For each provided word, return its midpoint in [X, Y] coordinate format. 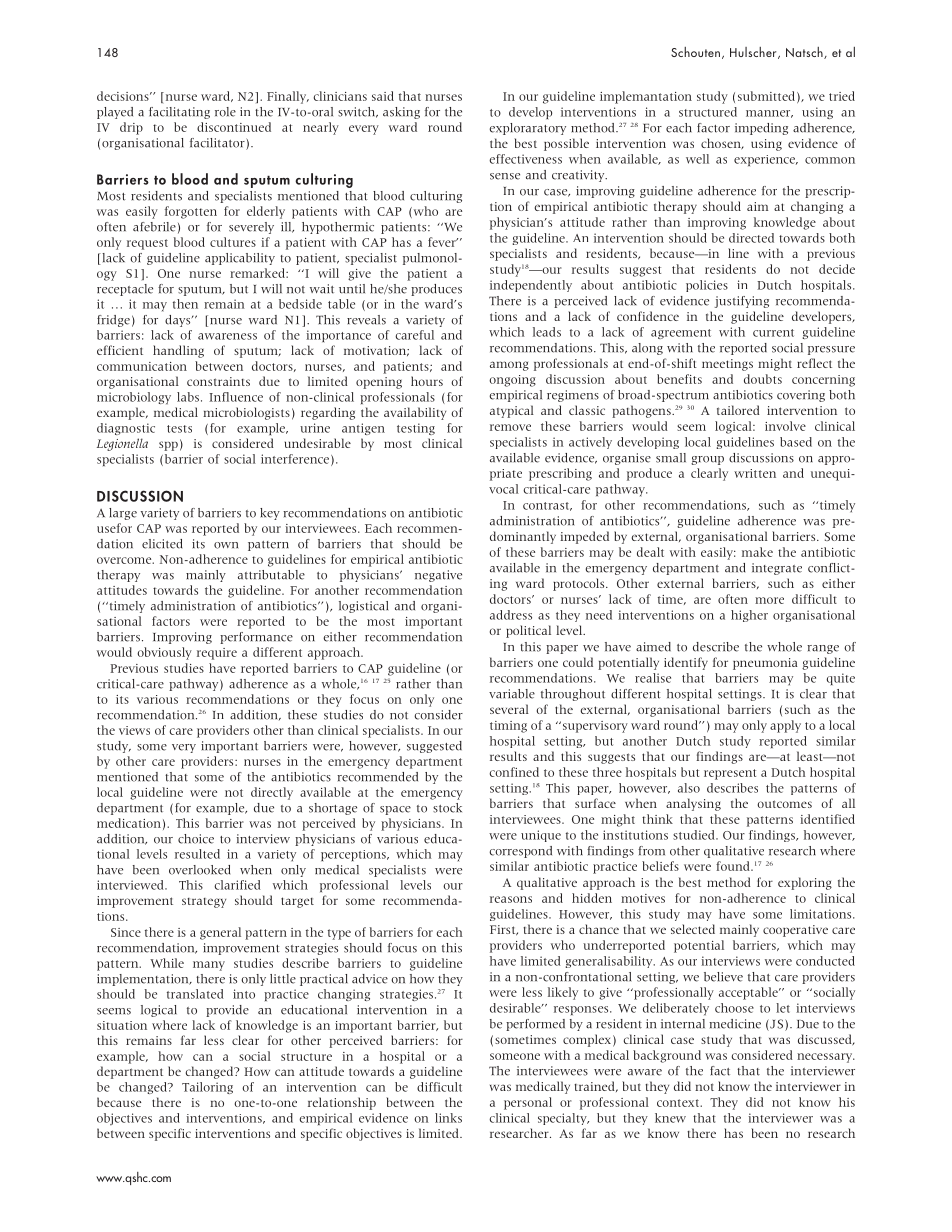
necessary [826, 1058]
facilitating [179, 113]
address [511, 615]
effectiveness [525, 159]
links [448, 1118]
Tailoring [207, 1088]
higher [749, 616]
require [217, 654]
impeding [761, 129]
